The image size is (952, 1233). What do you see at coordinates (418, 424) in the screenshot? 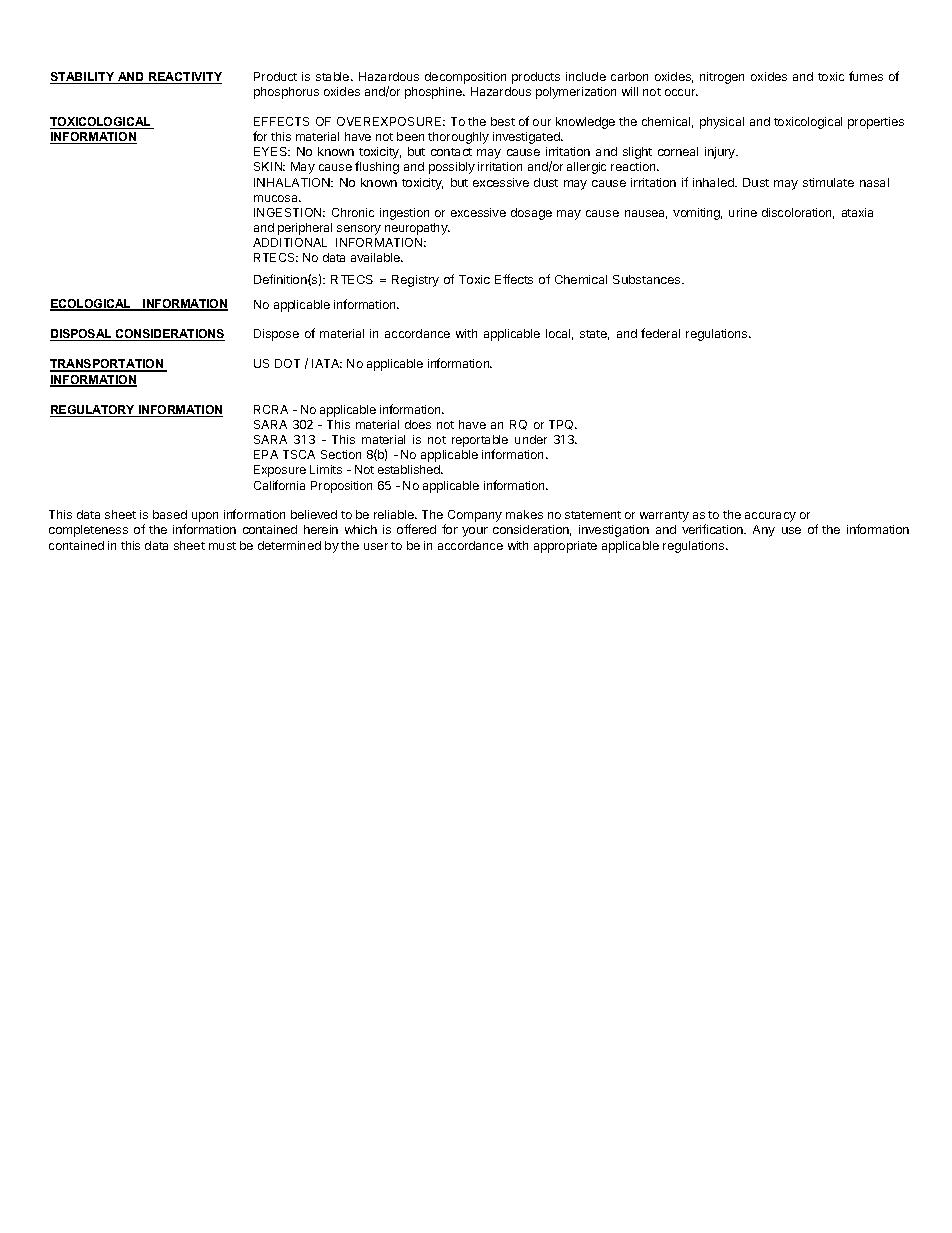
I see `does` at bounding box center [418, 424].
